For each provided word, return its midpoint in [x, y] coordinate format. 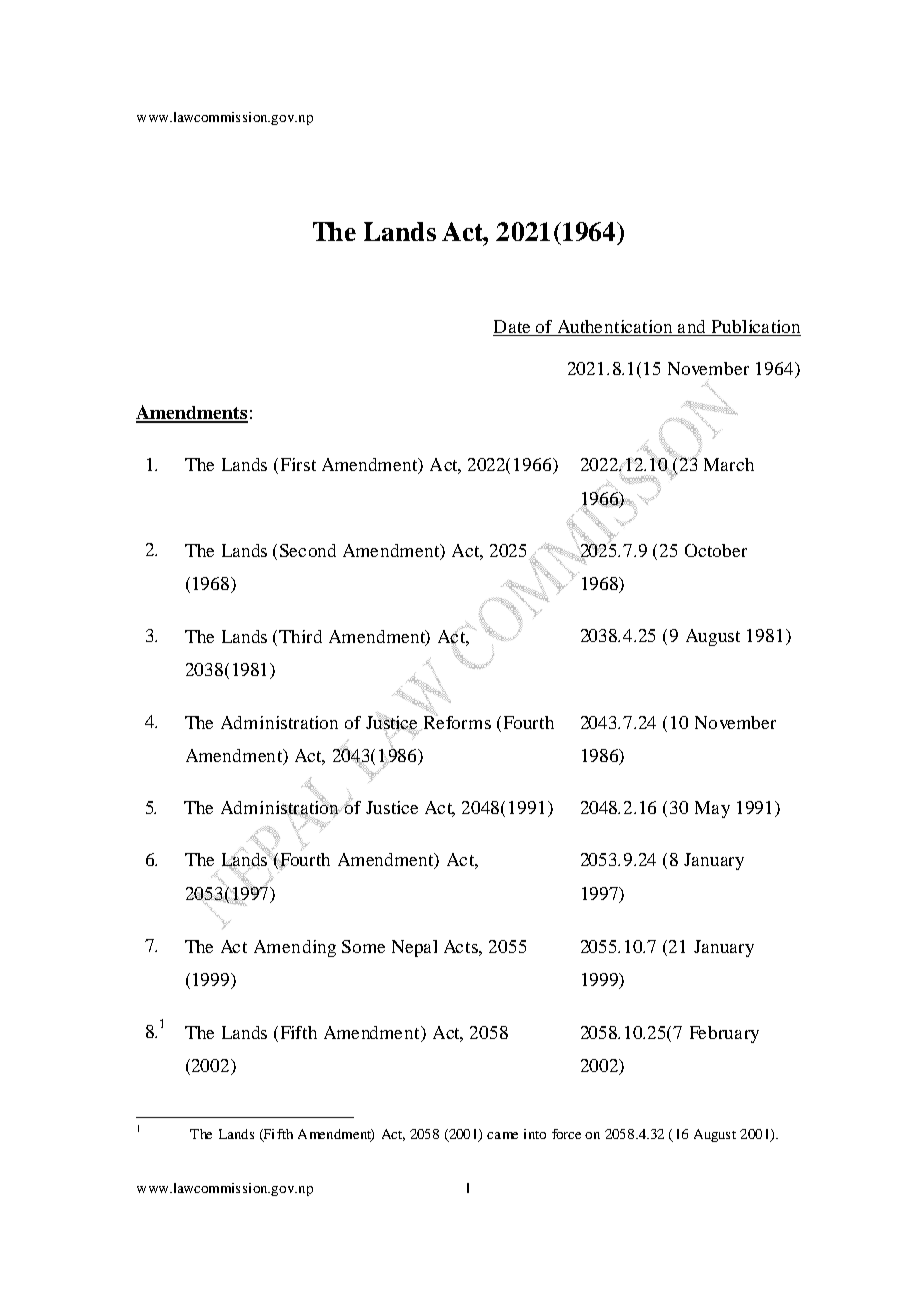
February [724, 1034]
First [298, 464]
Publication [756, 326]
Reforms [457, 721]
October [716, 550]
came [502, 1135]
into [535, 1134]
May [712, 809]
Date [512, 326]
